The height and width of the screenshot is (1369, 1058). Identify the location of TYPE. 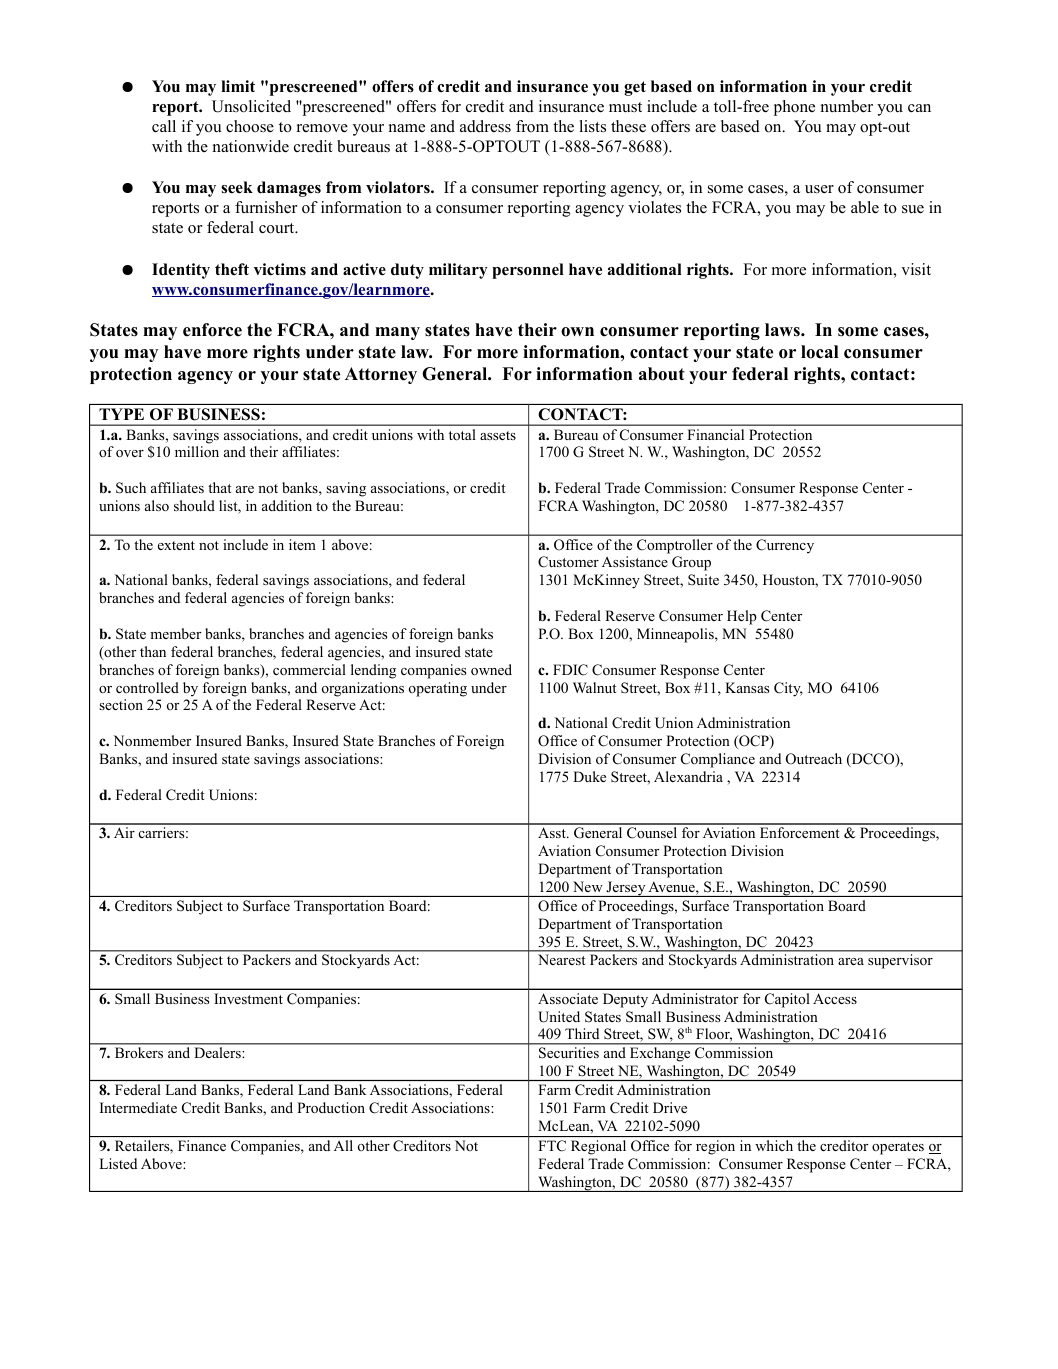
(121, 414).
